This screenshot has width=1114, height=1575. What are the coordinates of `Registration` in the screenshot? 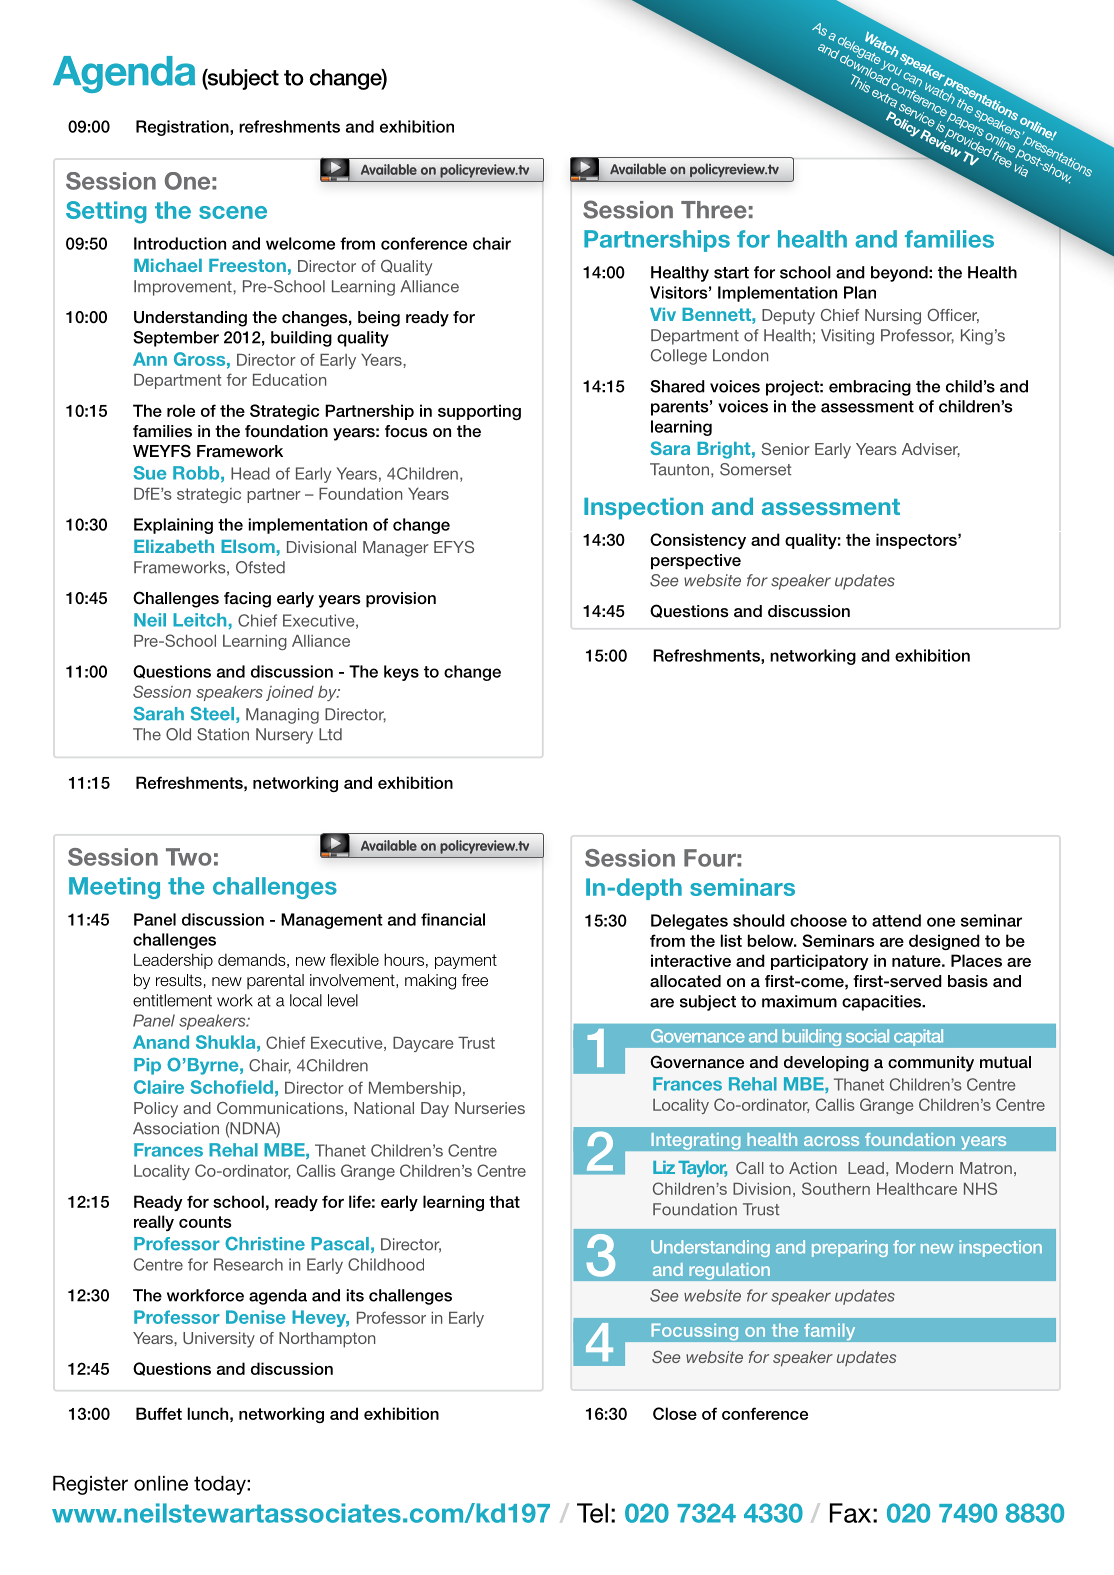 It's located at (183, 128).
